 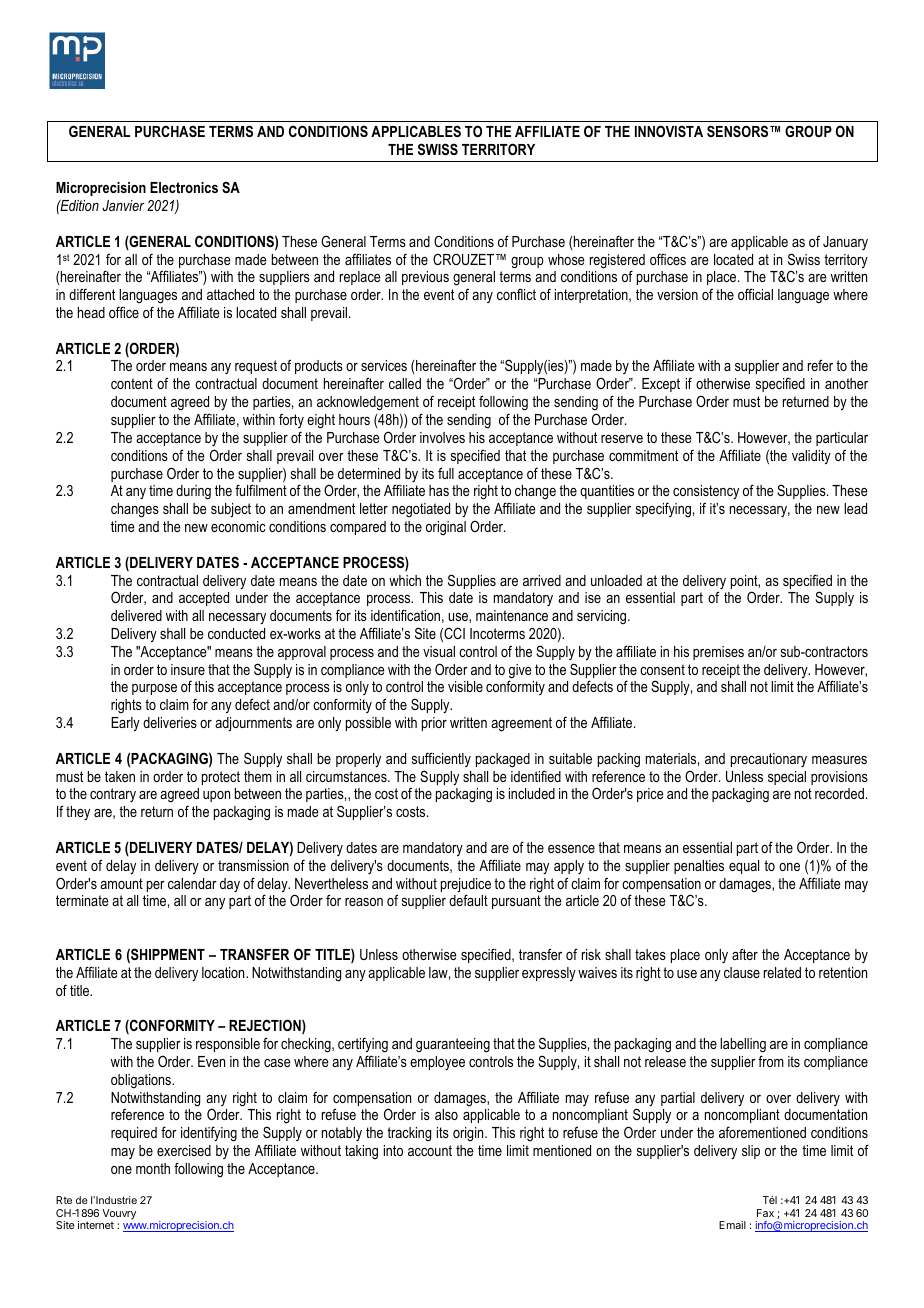 I want to click on negotiated, so click(x=421, y=510).
